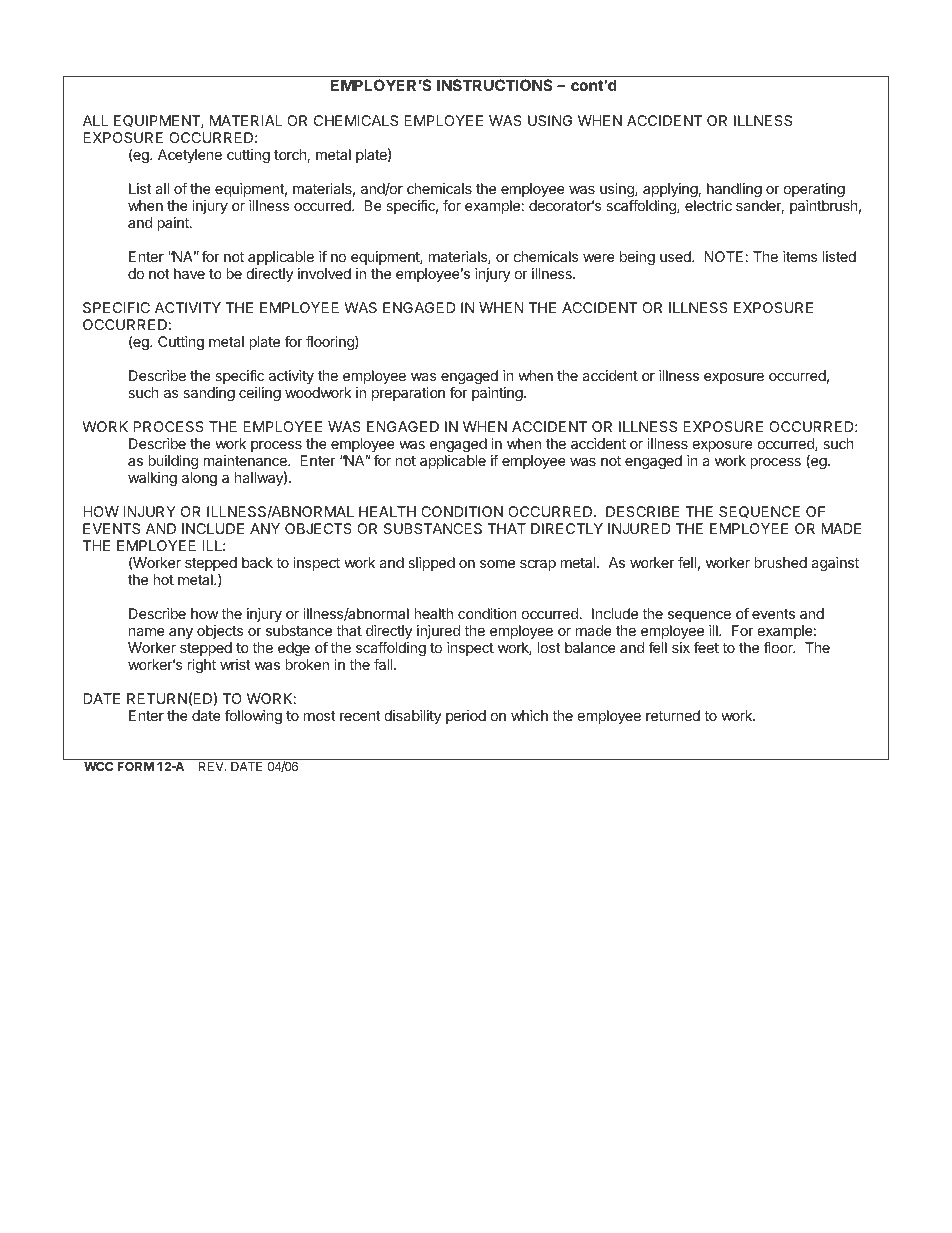  Describe the element at coordinates (209, 394) in the screenshot. I see `sanding` at that location.
